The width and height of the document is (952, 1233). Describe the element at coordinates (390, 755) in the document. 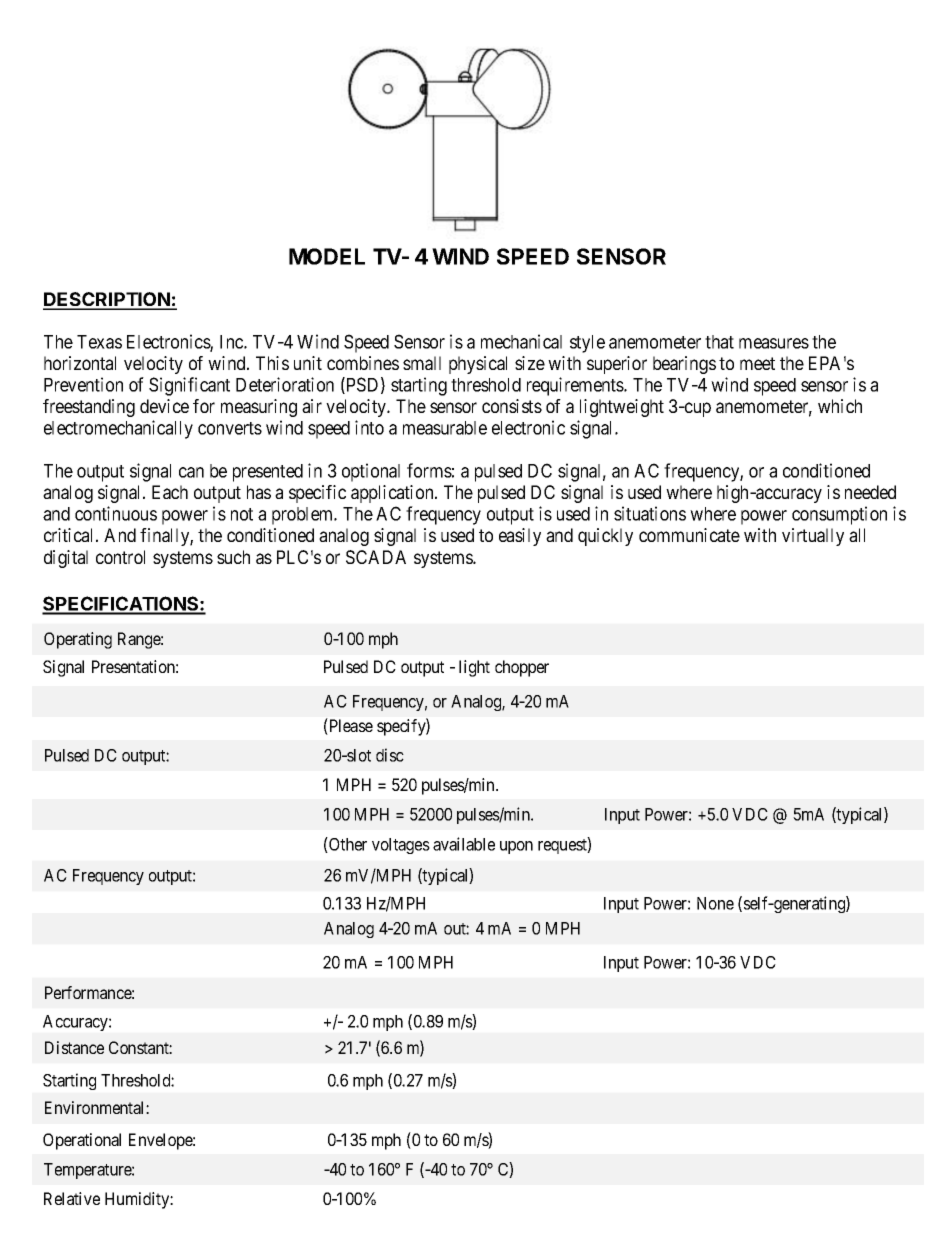

I see `disc` at that location.
